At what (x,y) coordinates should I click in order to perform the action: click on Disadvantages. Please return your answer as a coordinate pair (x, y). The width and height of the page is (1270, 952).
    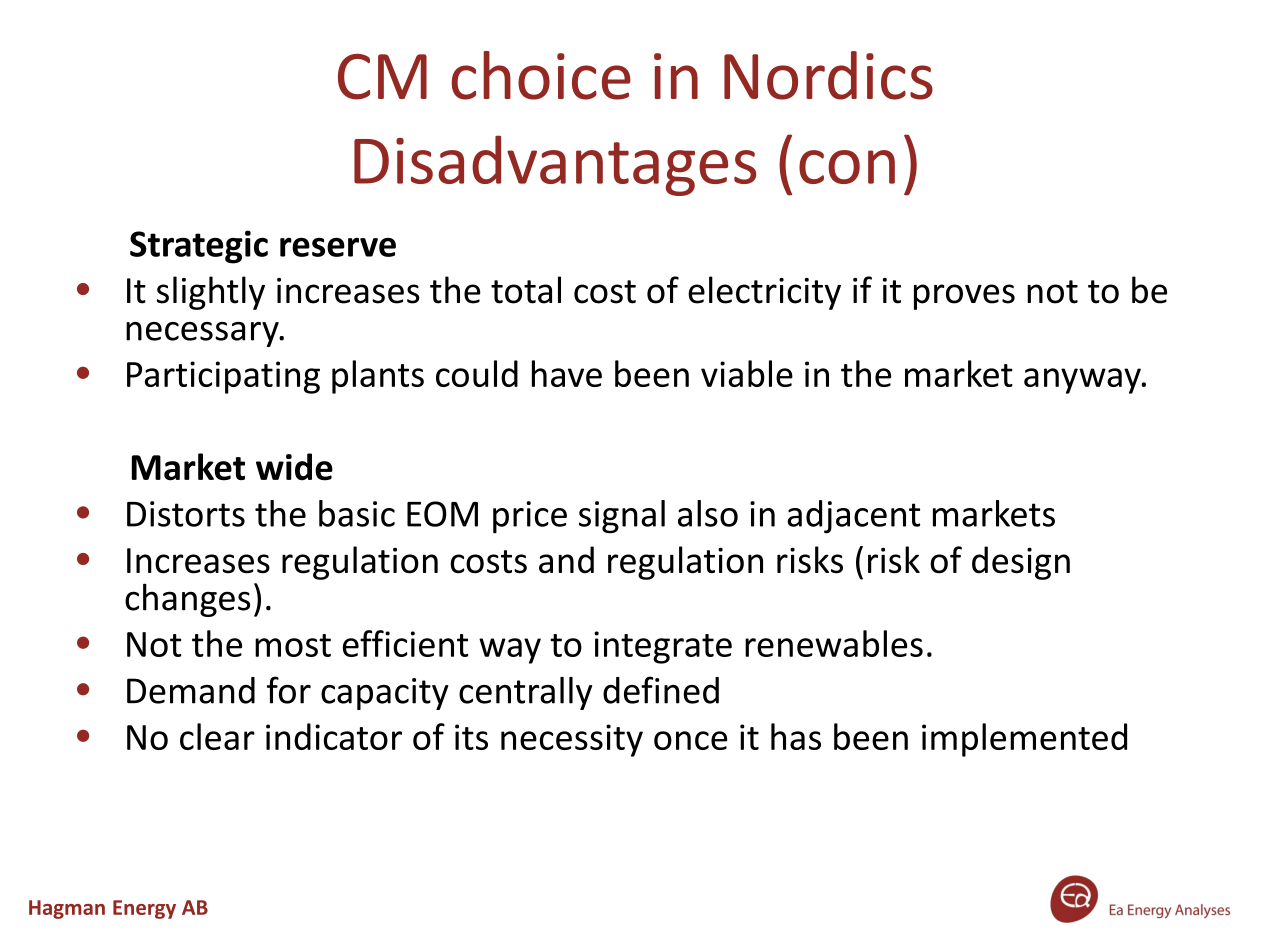
    Looking at the image, I should click on (555, 165).
